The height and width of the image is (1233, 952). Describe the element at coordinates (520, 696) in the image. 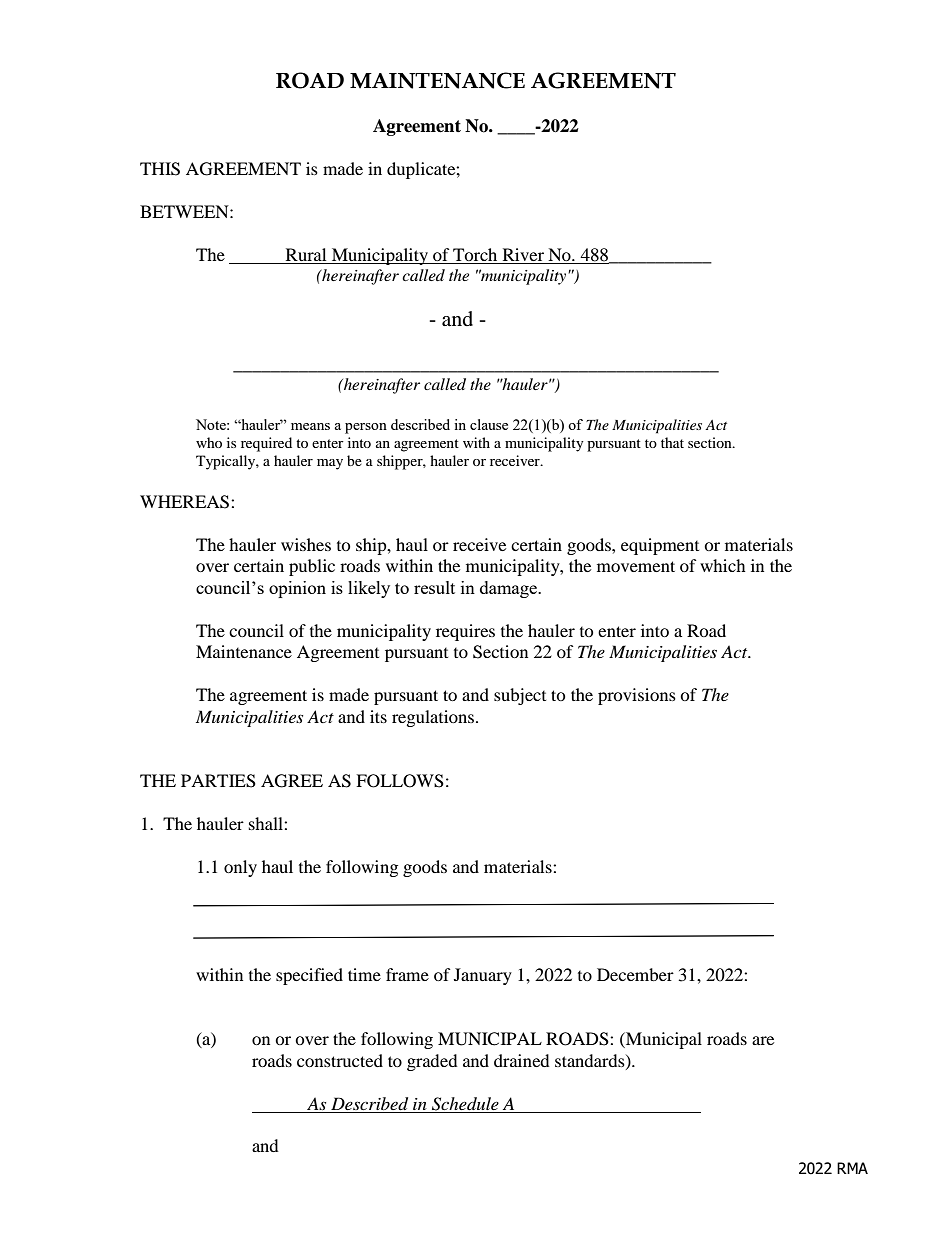

I see `subject` at that location.
